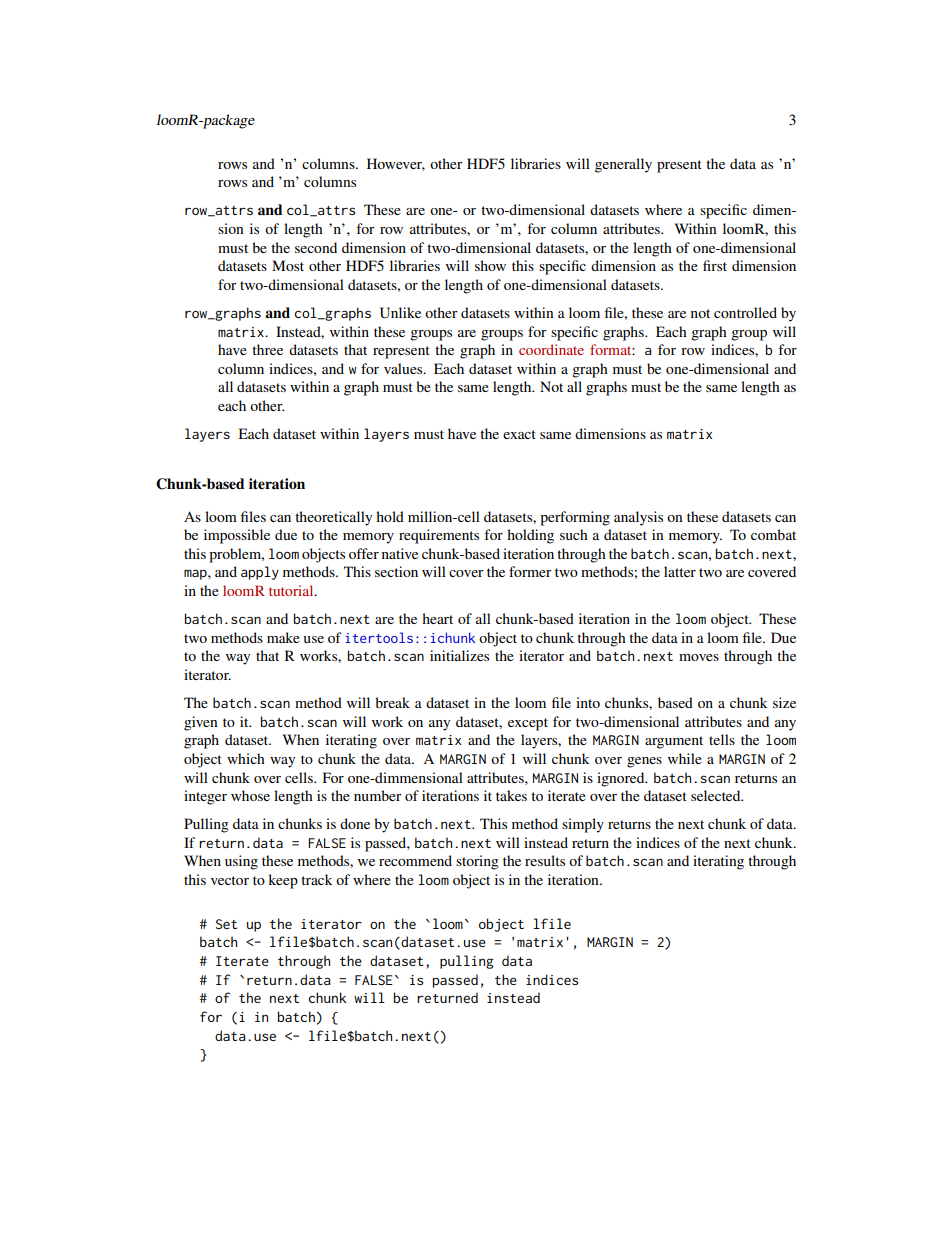  I want to click on requirements, so click(439, 536).
